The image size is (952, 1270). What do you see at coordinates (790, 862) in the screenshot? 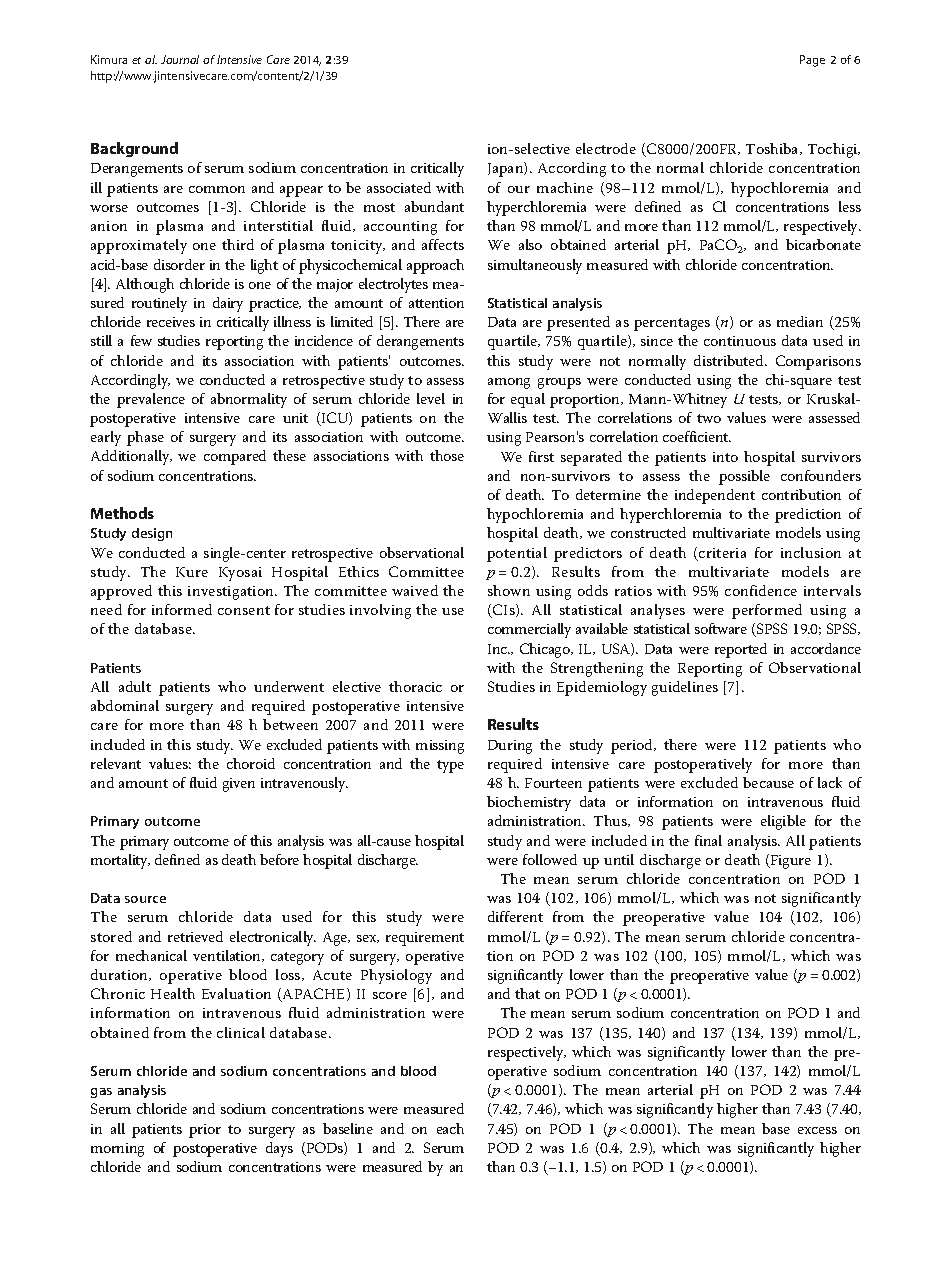
I see `Figure` at bounding box center [790, 862].
